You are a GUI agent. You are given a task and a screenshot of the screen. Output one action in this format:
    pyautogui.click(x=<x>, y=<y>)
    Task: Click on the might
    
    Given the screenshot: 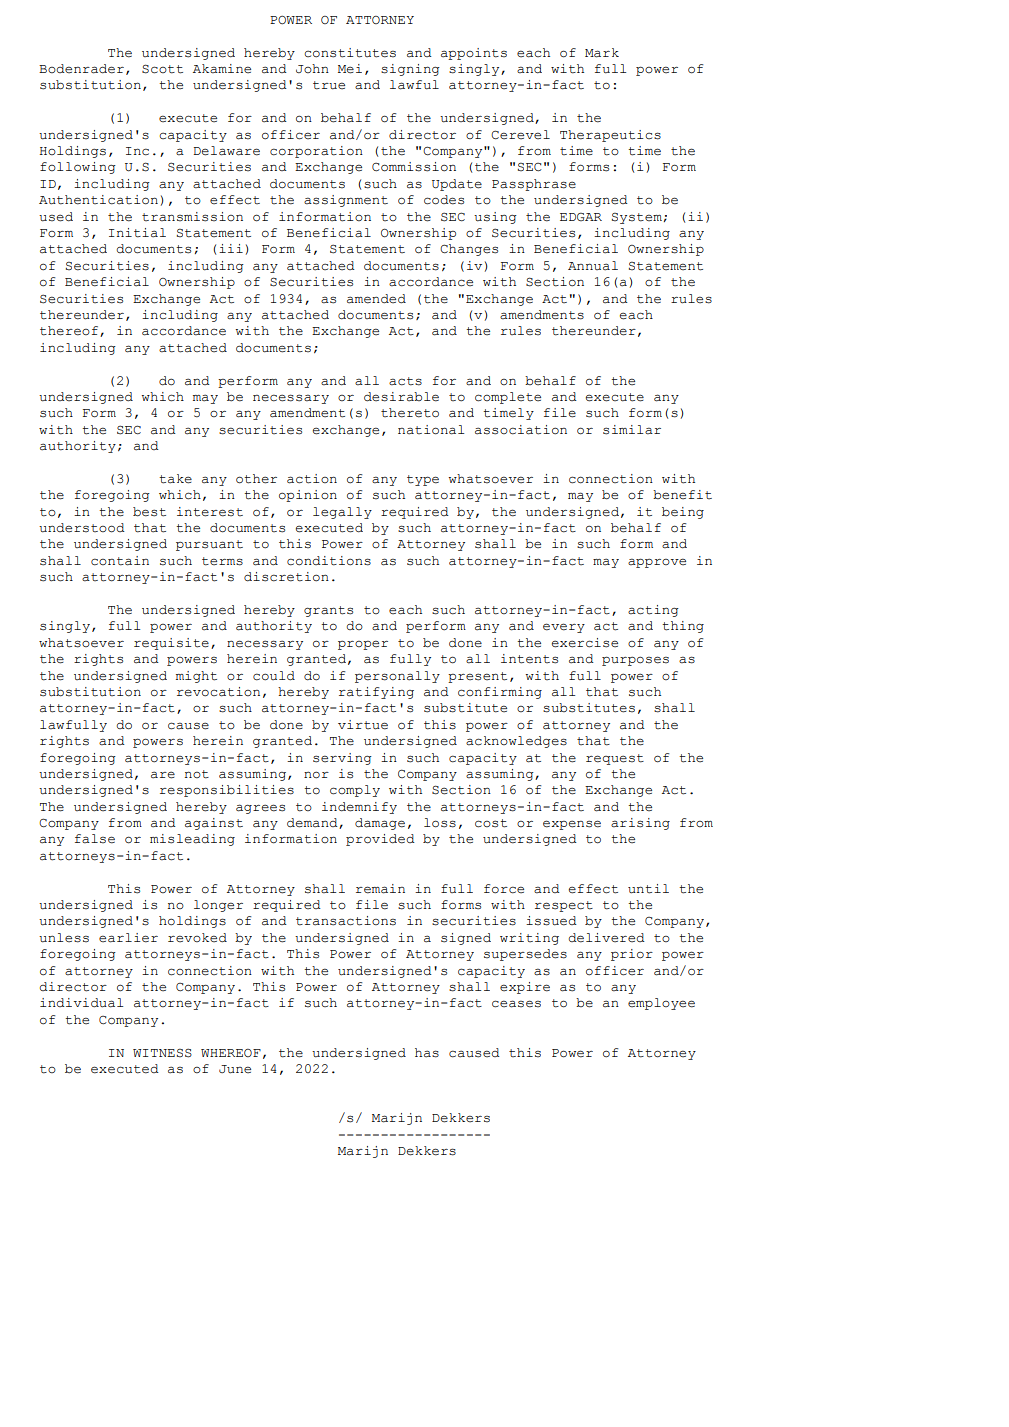 What is the action you would take?
    pyautogui.click(x=196, y=677)
